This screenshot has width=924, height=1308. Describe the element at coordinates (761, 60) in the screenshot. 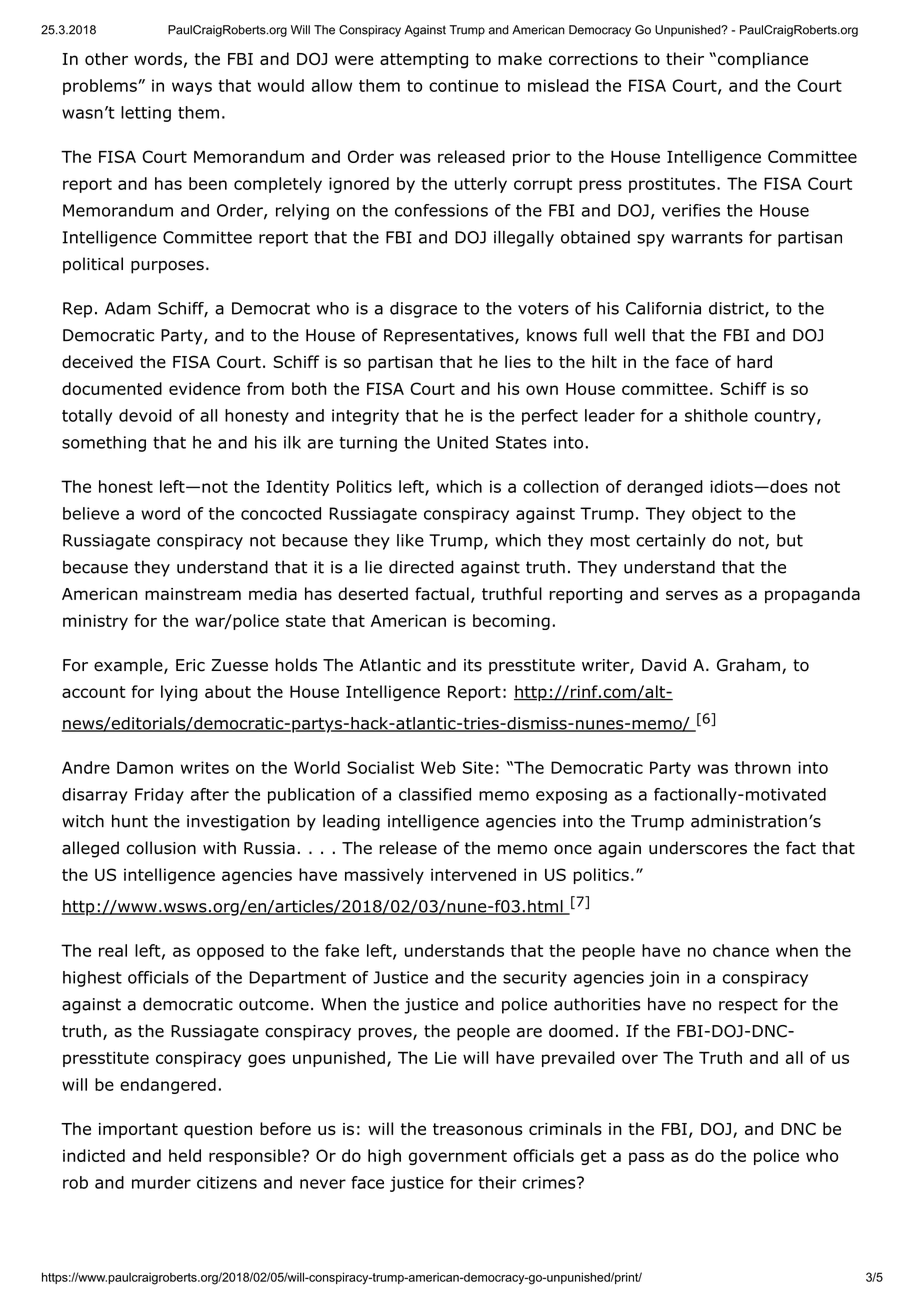

I see `compliance` at that location.
